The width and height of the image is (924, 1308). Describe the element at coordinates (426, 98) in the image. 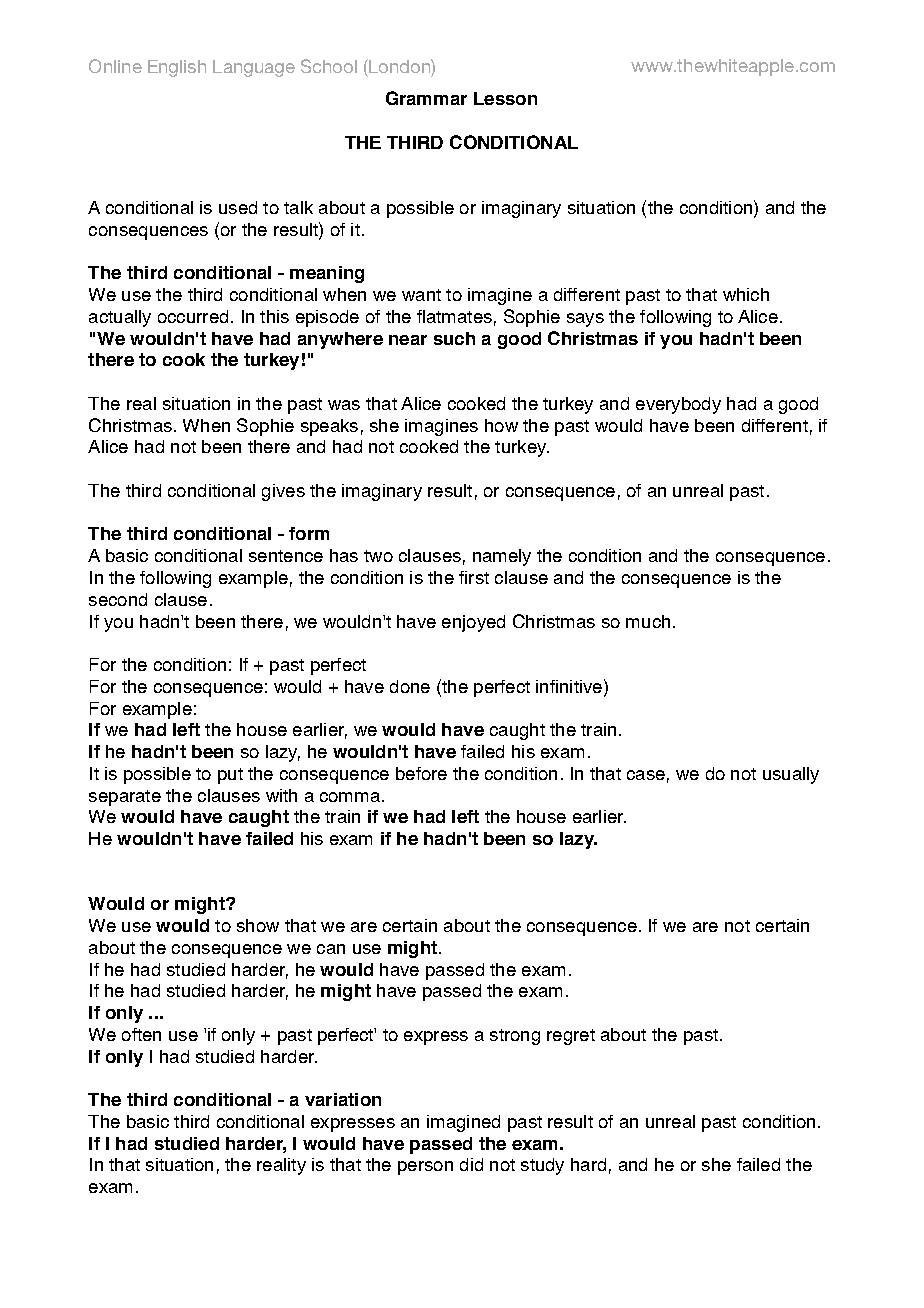

I see `Grammar` at that location.
